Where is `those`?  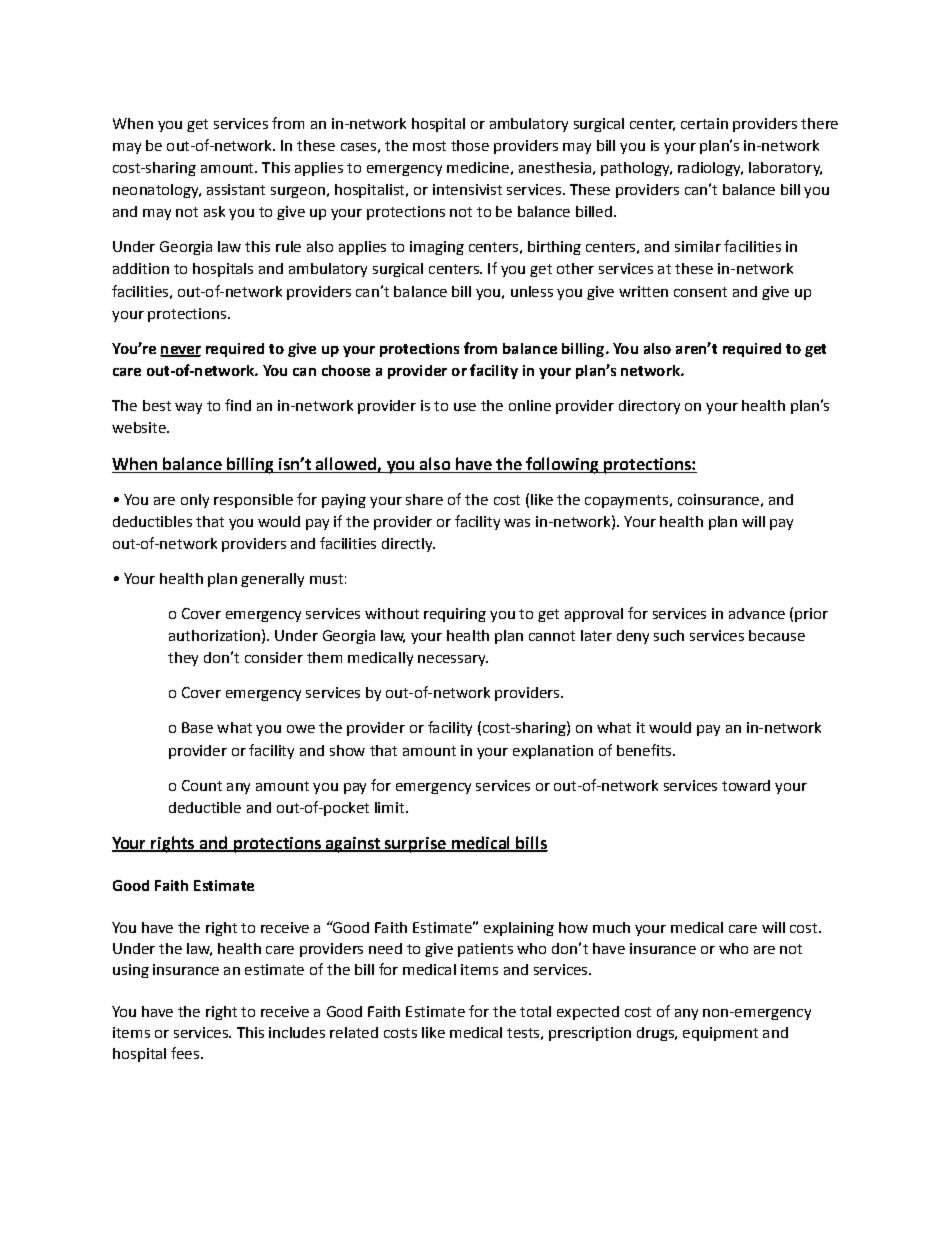 those is located at coordinates (470, 145).
